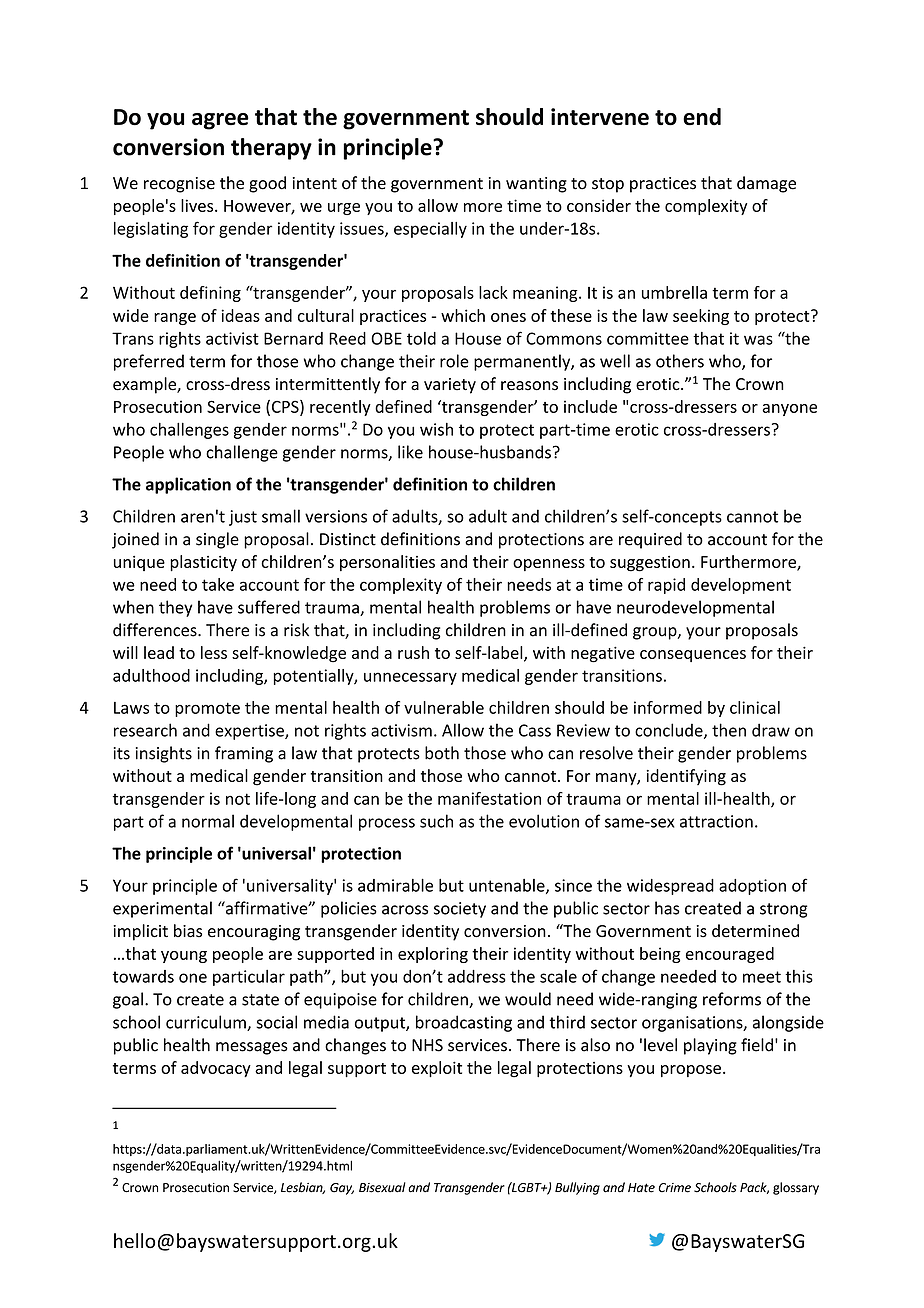 This screenshot has width=924, height=1308. What do you see at coordinates (216, 1069) in the screenshot?
I see `advocacy` at bounding box center [216, 1069].
